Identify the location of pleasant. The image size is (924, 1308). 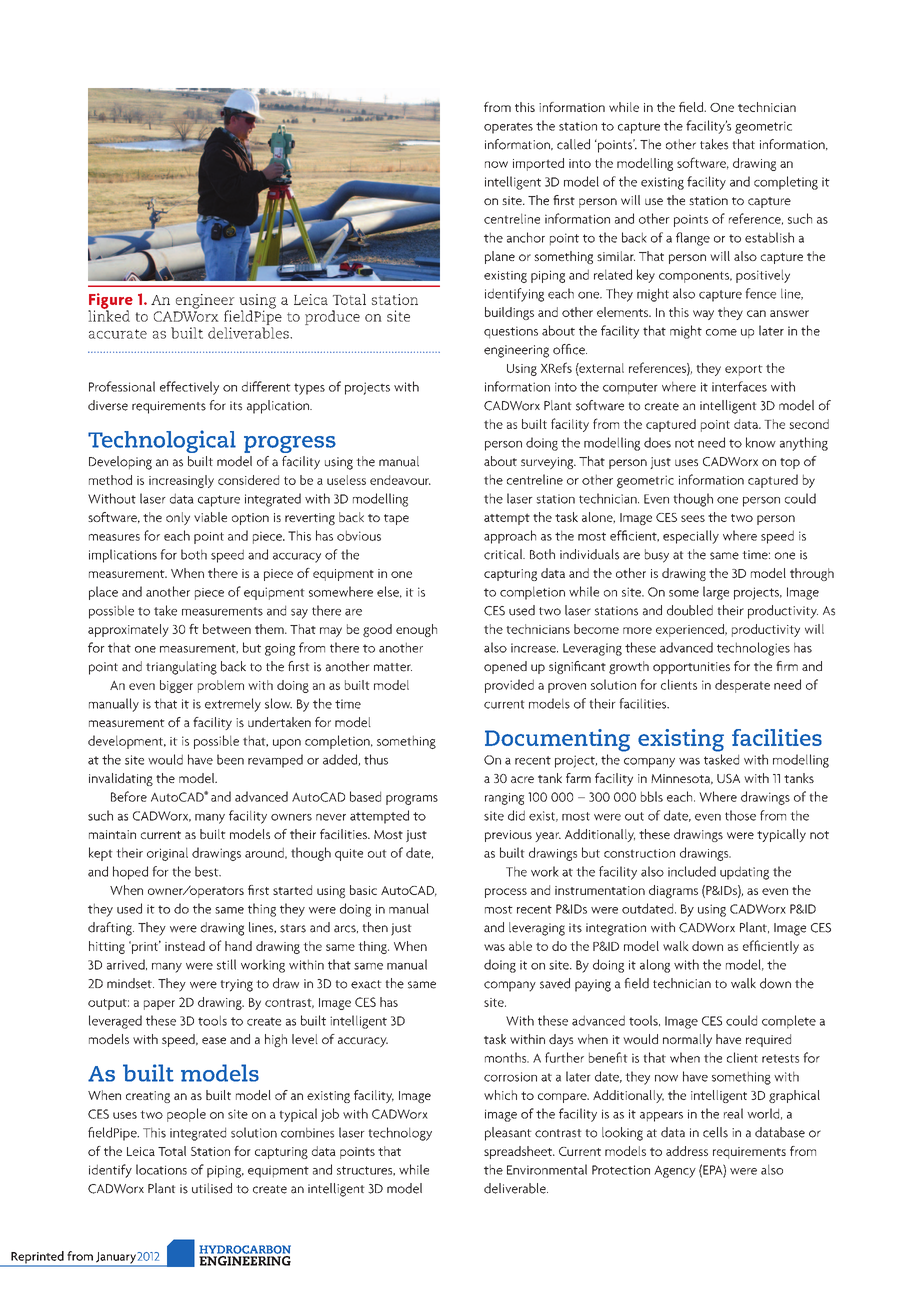
(508, 1134).
